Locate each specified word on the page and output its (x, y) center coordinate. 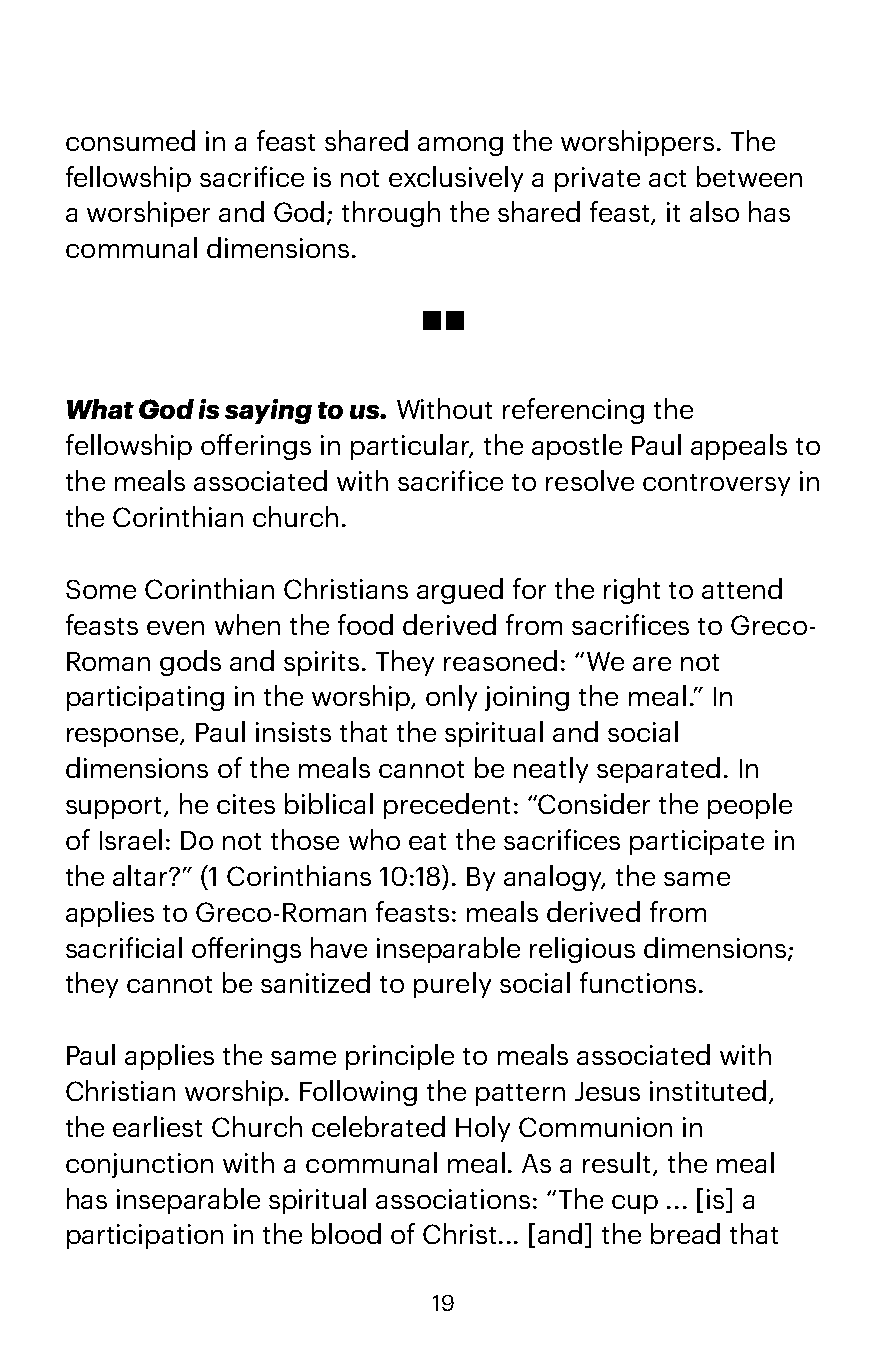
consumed (130, 140)
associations (453, 1199)
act (667, 178)
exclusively (456, 179)
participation (145, 1236)
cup (635, 1204)
